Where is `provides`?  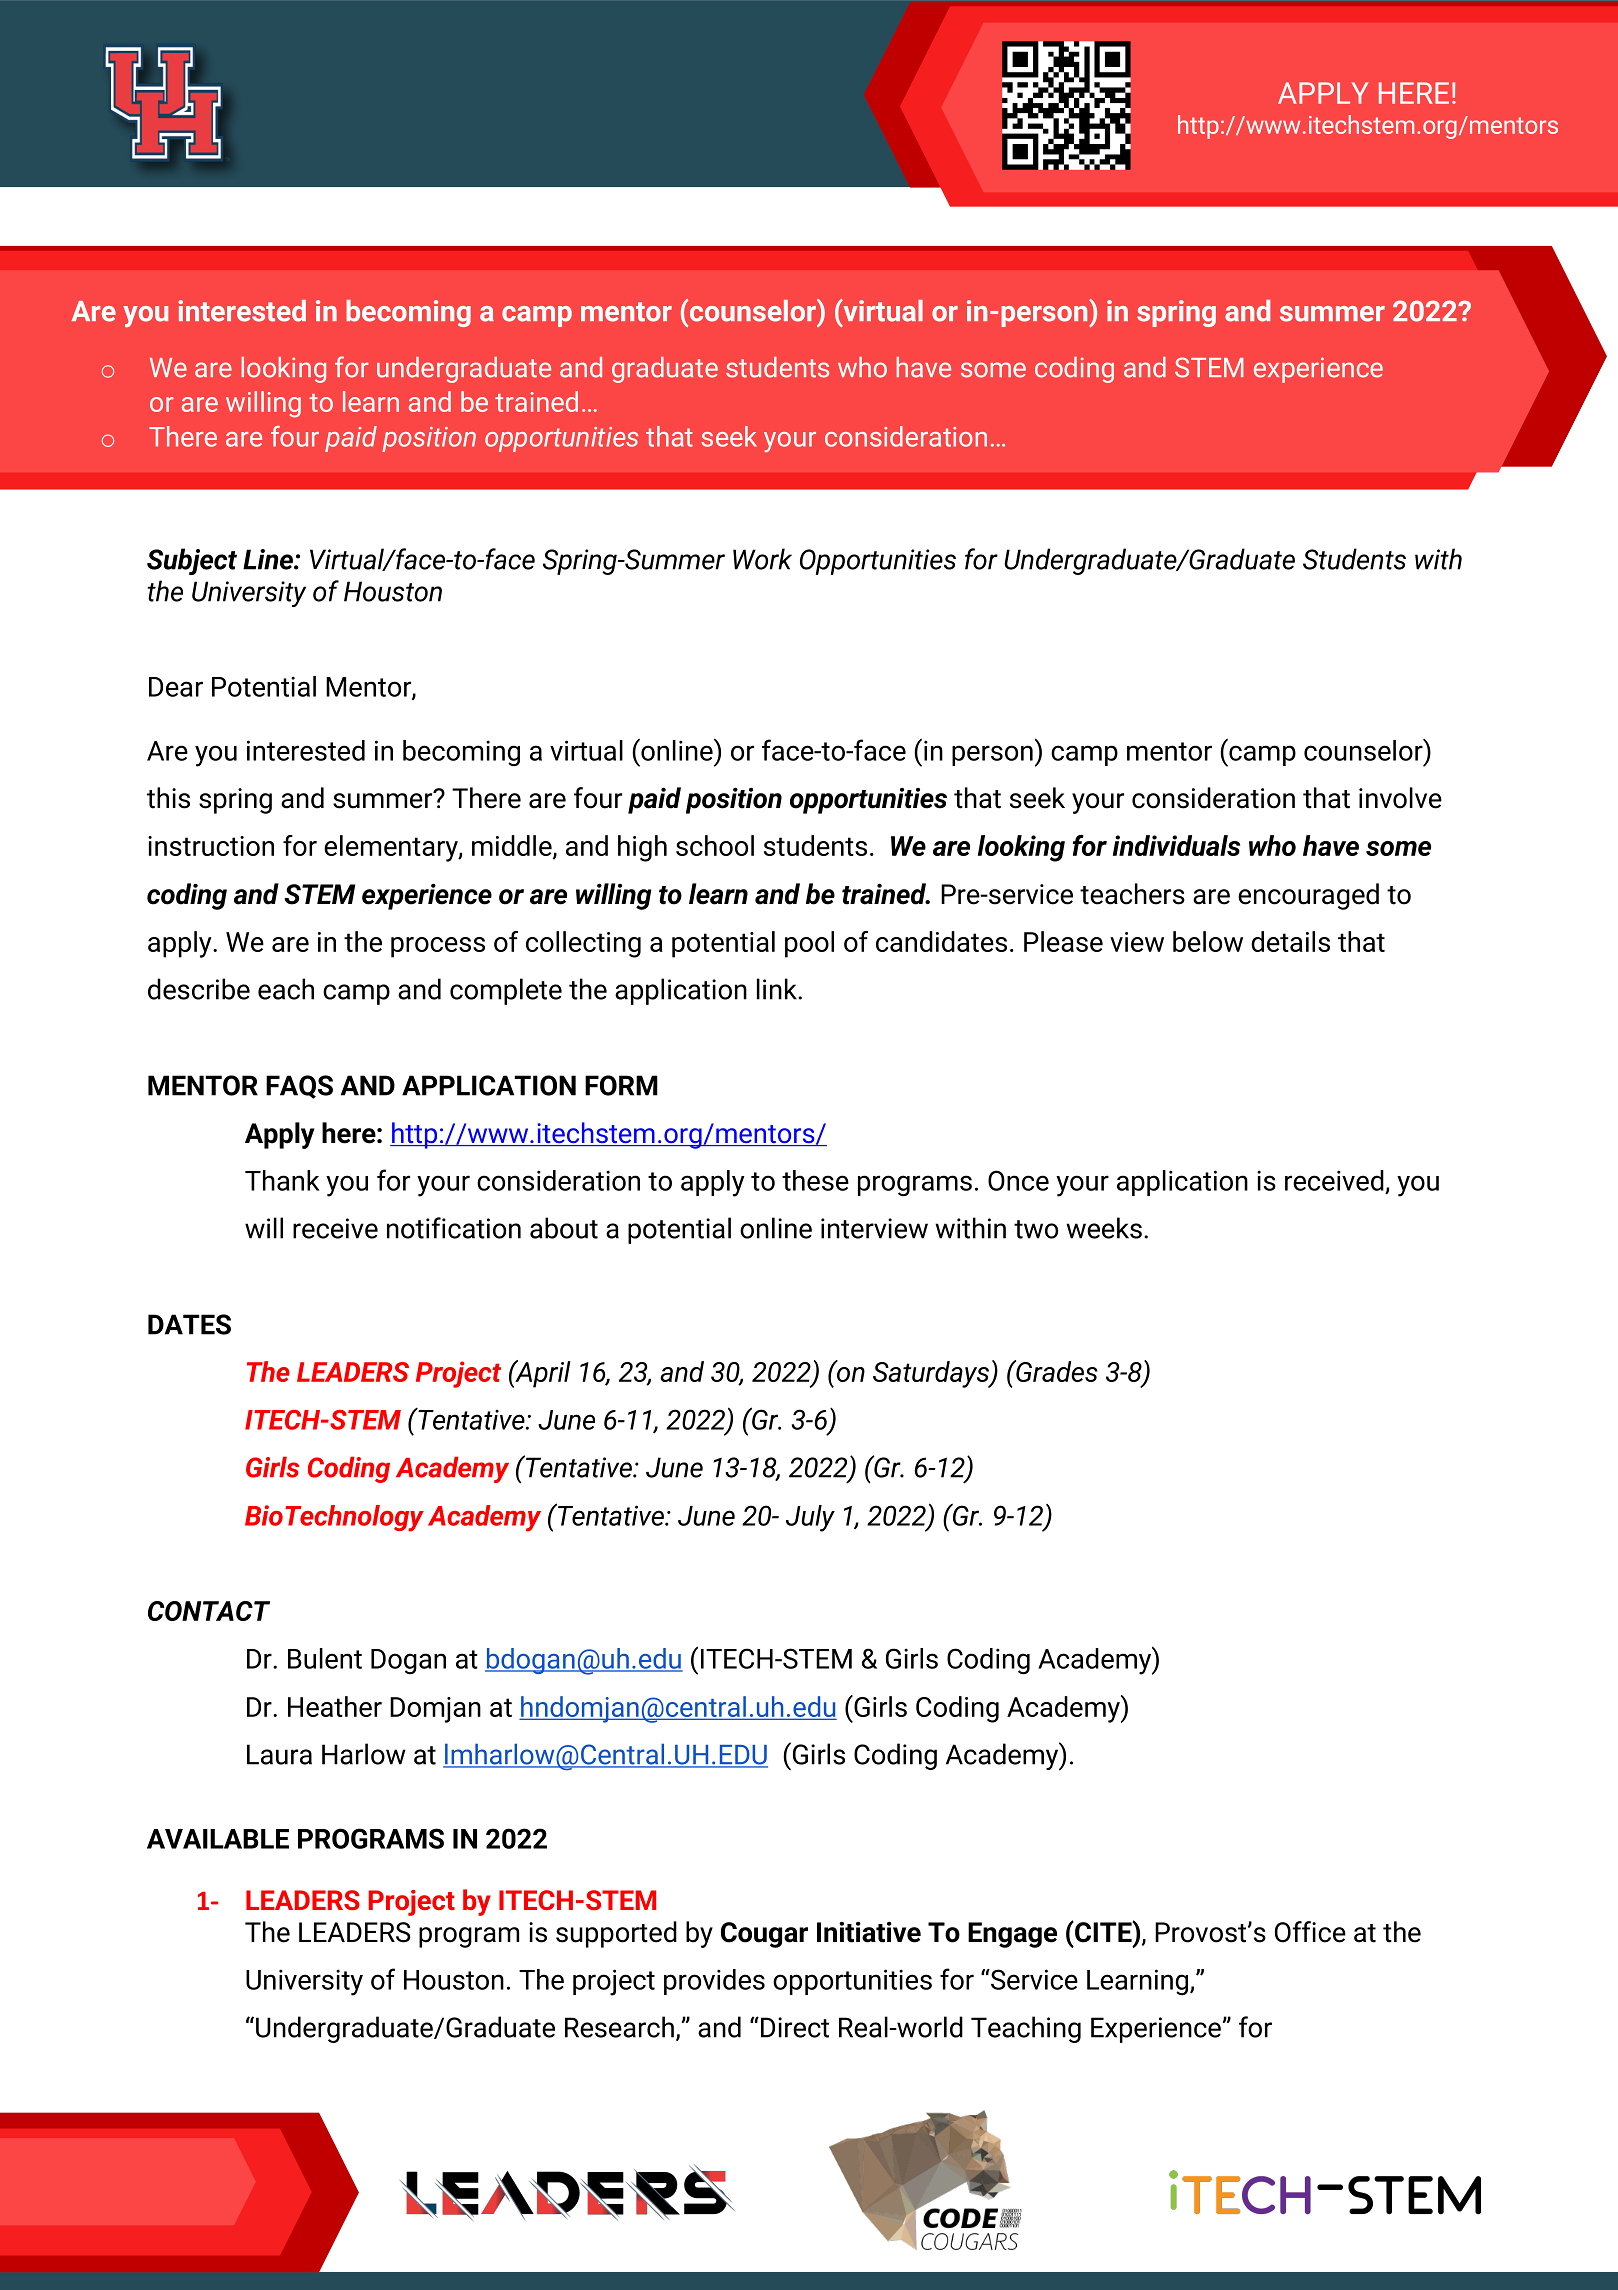
provides is located at coordinates (714, 1982).
